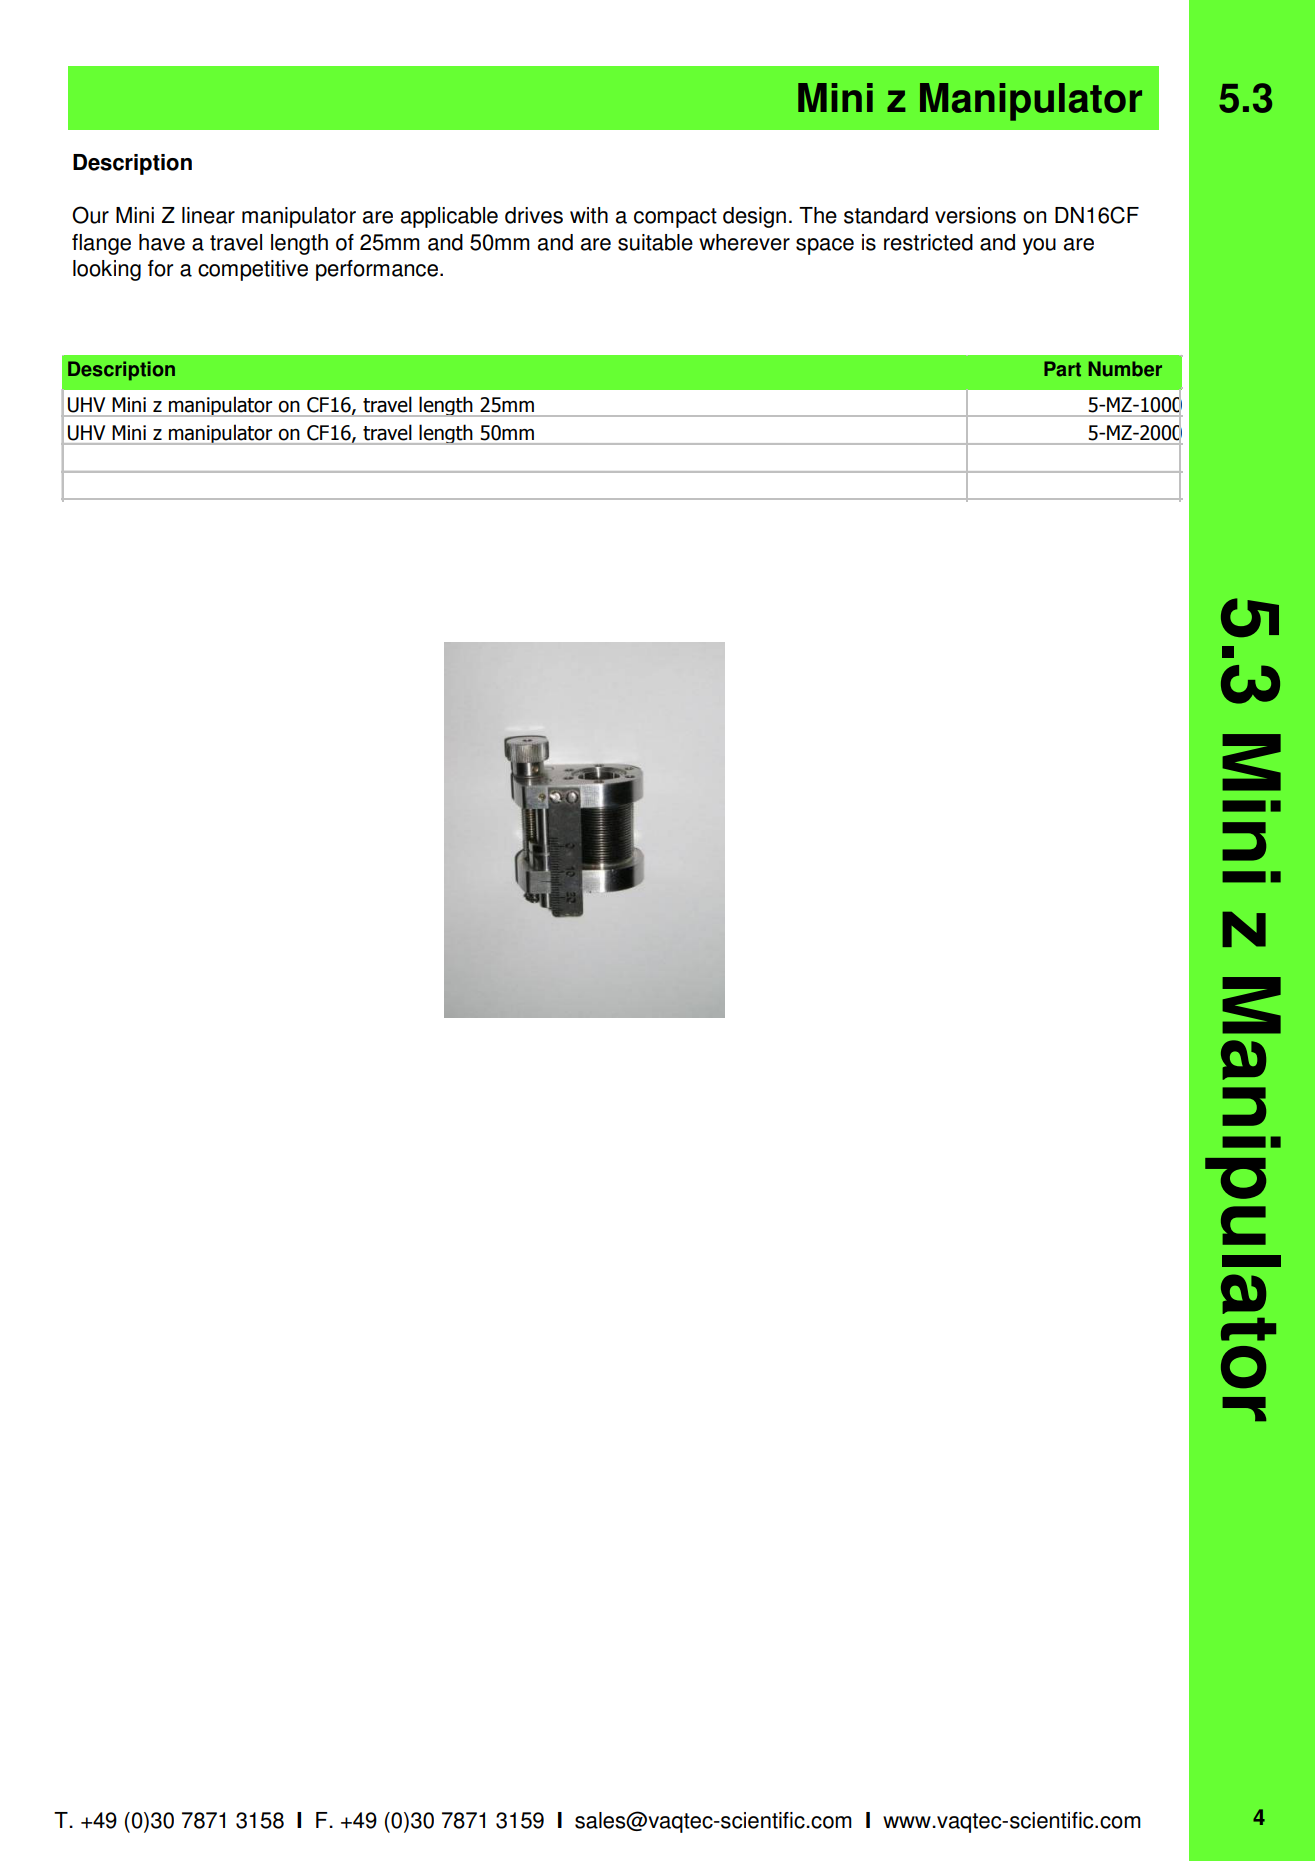 The image size is (1315, 1861). Describe the element at coordinates (107, 270) in the screenshot. I see `looking` at that location.
